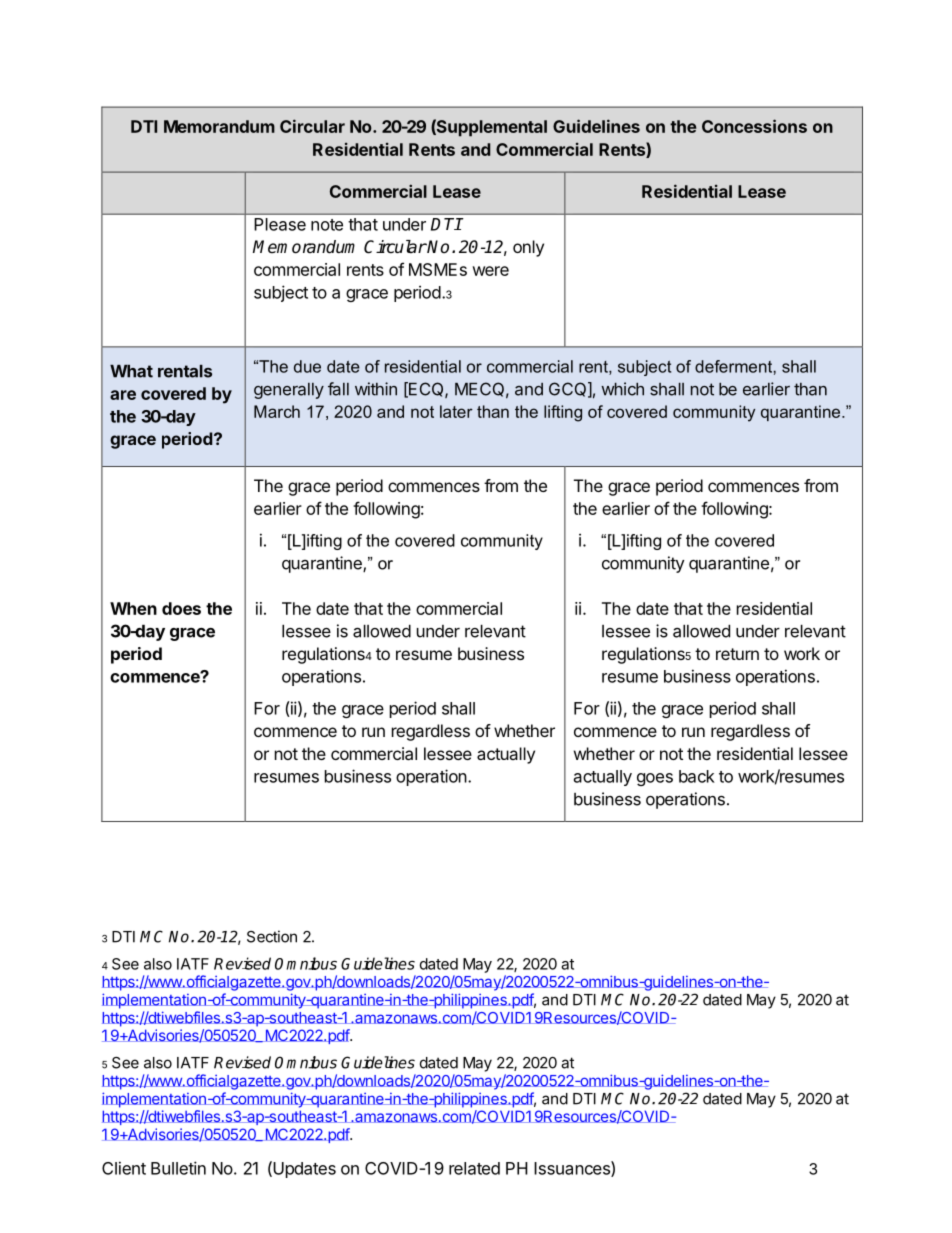 Image resolution: width=952 pixels, height=1233 pixels. Describe the element at coordinates (528, 248) in the screenshot. I see `only` at that location.
